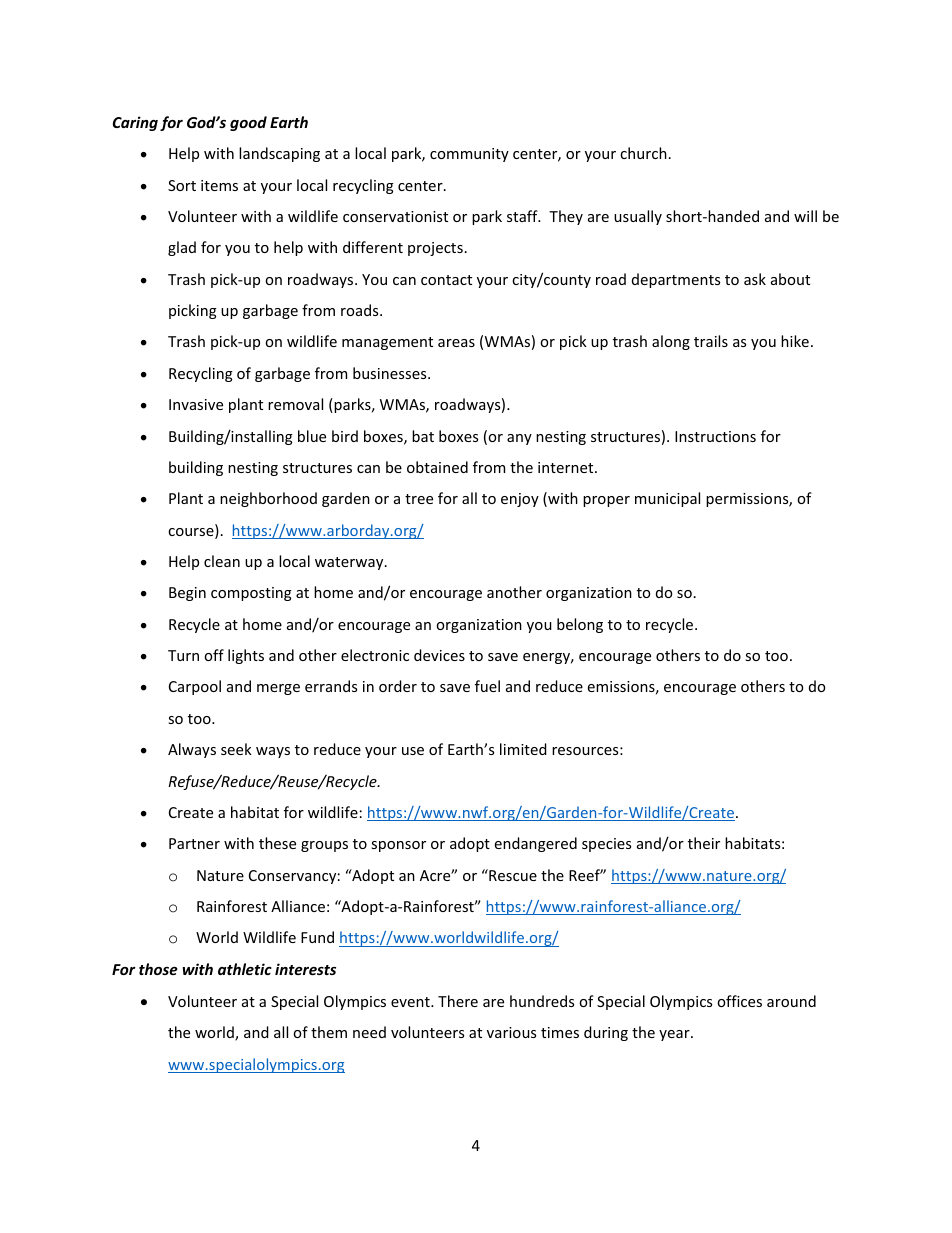 Image resolution: width=952 pixels, height=1233 pixels. Describe the element at coordinates (469, 155) in the screenshot. I see `community` at that location.
